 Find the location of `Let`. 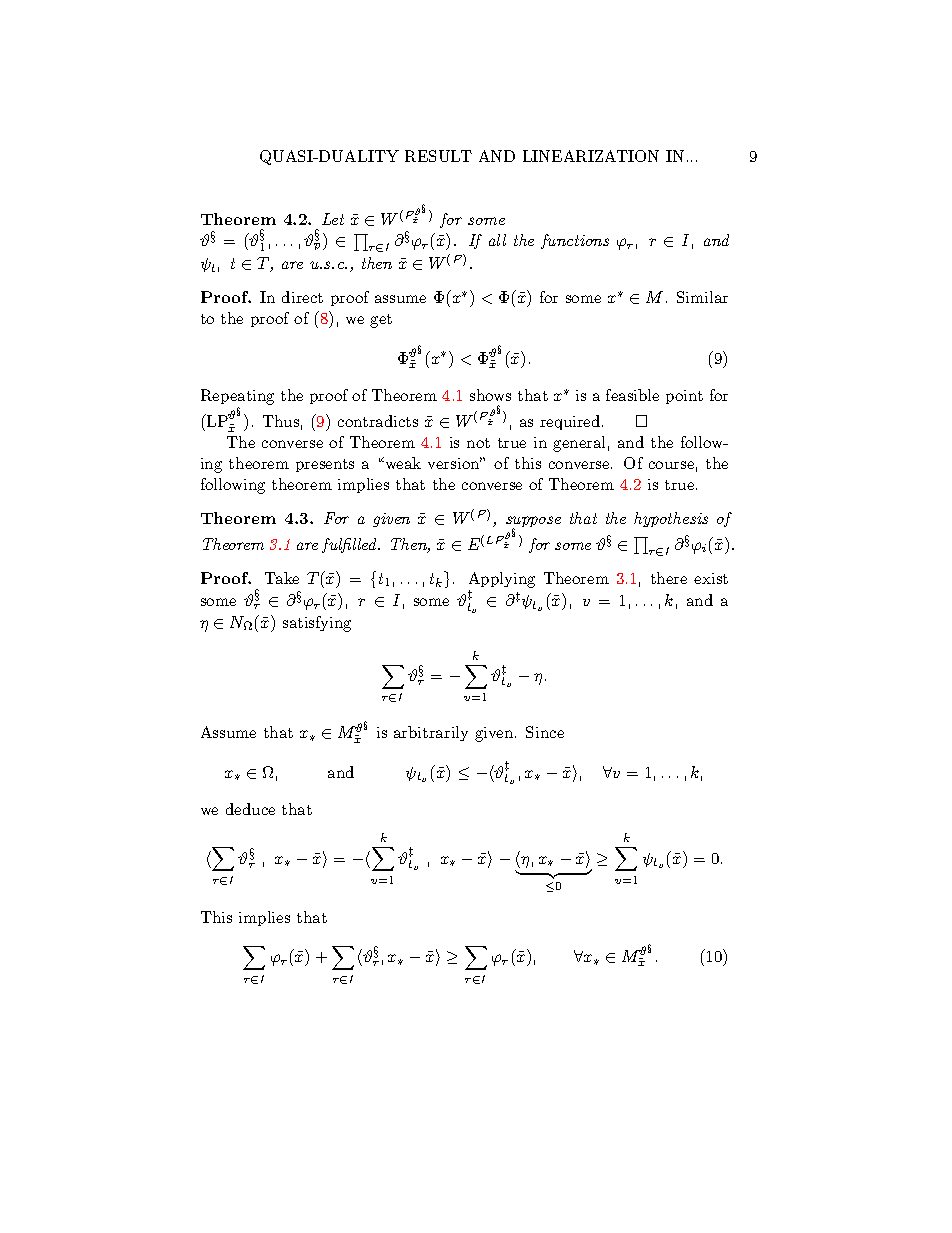

Let is located at coordinates (333, 219).
